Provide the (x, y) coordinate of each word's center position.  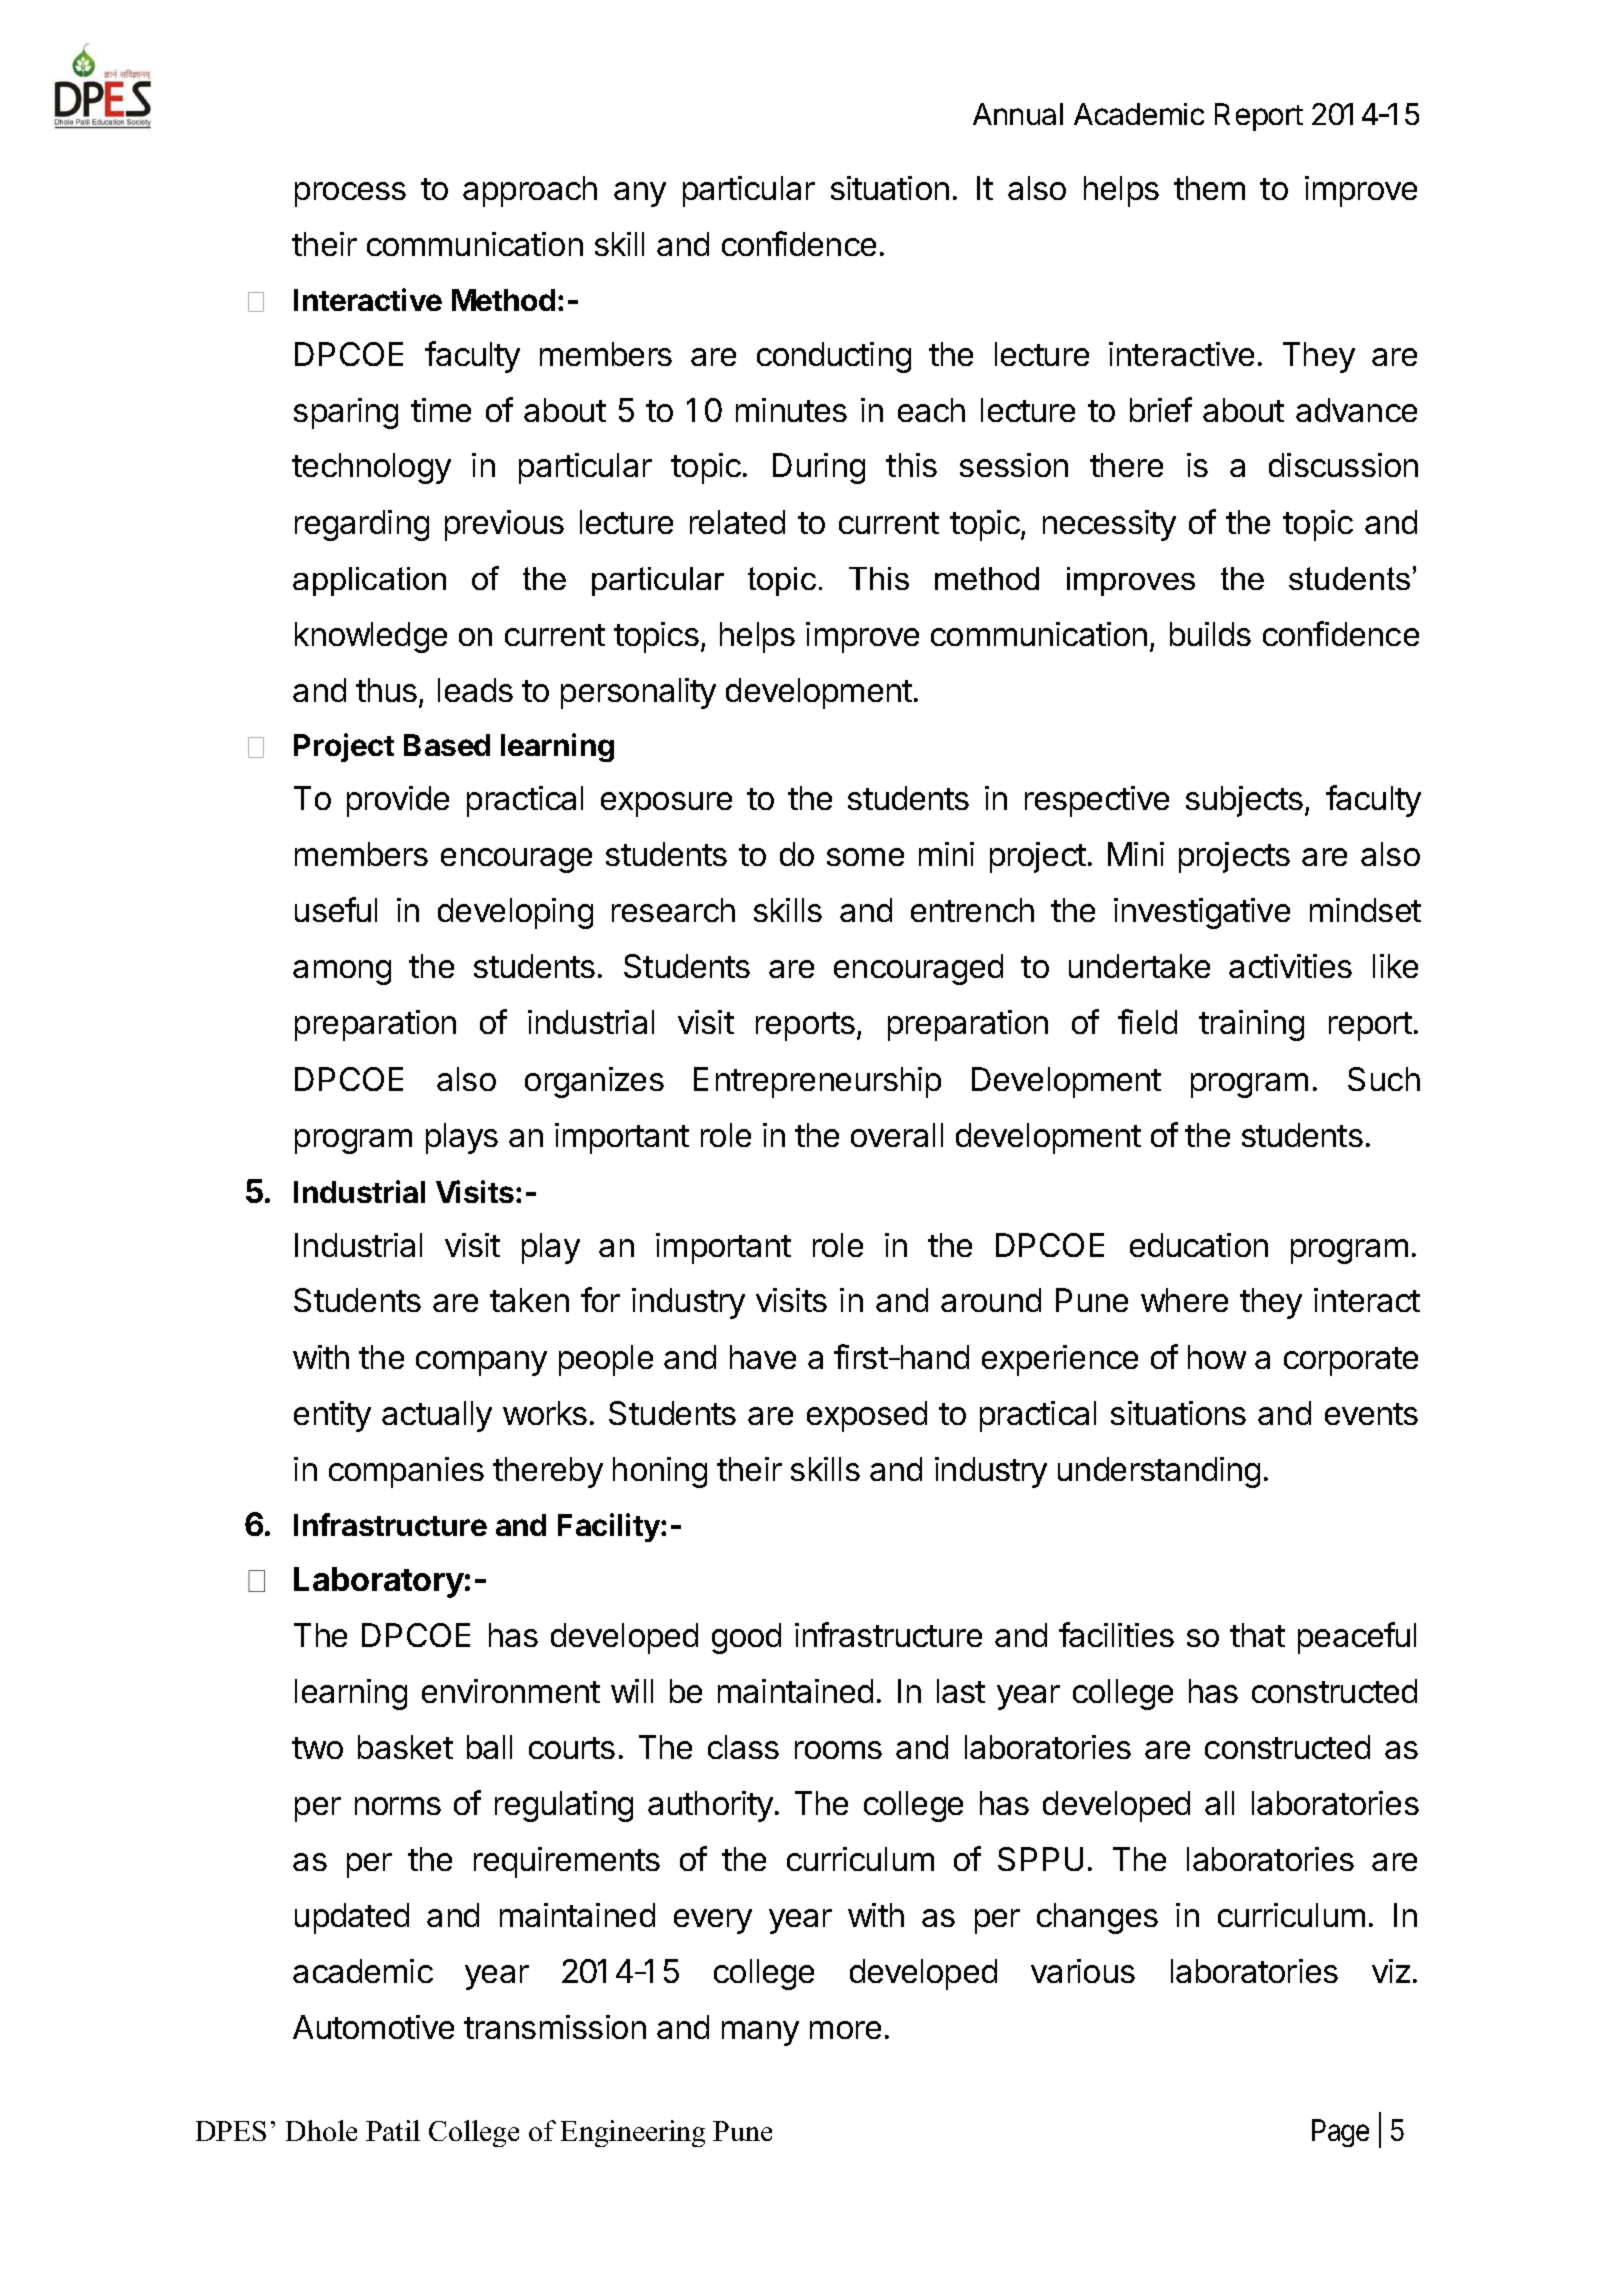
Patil (393, 2130)
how (1217, 1357)
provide (398, 801)
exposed (867, 1416)
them (1209, 188)
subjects (1244, 801)
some (865, 857)
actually (437, 1416)
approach (530, 191)
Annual (1018, 114)
